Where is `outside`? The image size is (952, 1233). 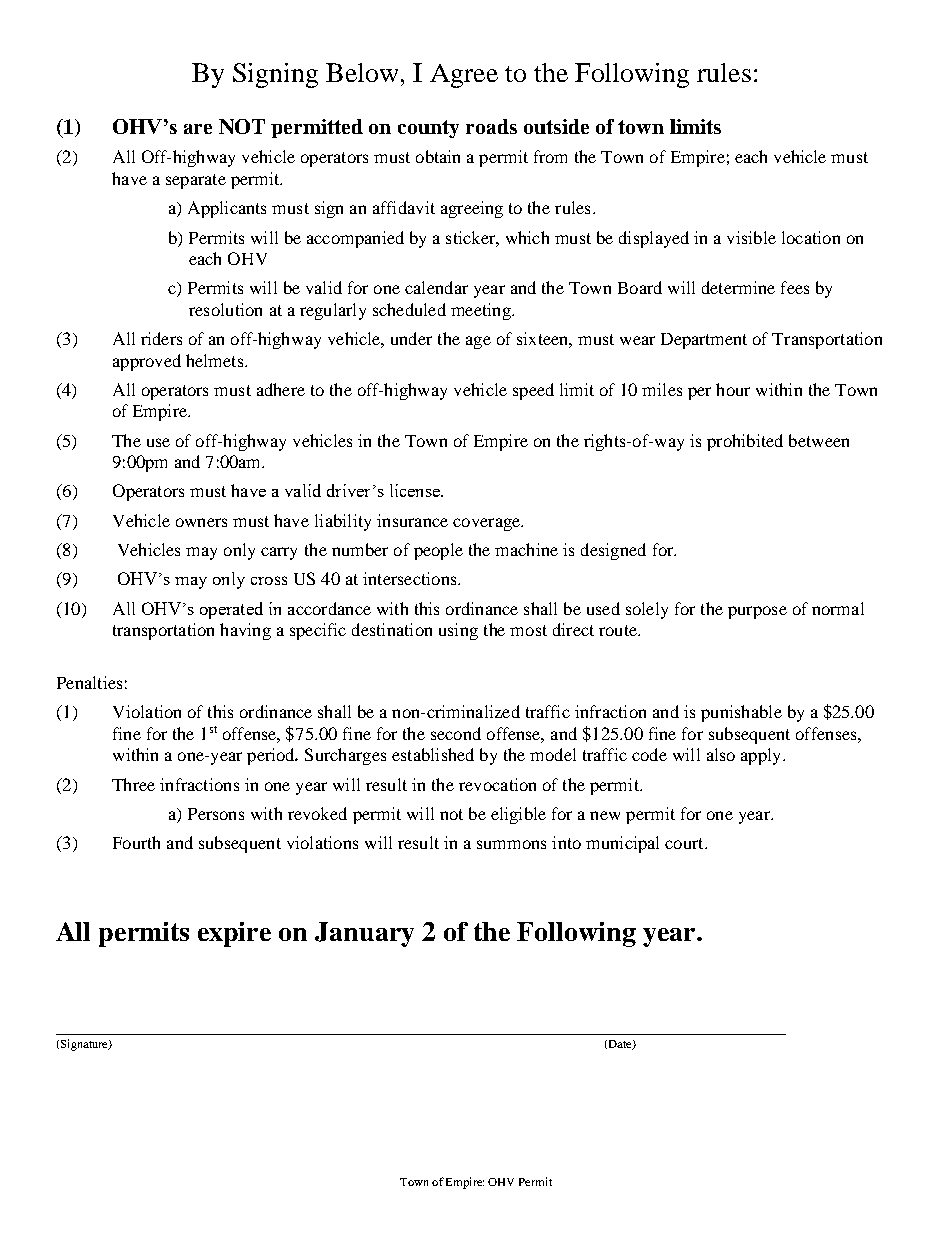
outside is located at coordinates (556, 126).
